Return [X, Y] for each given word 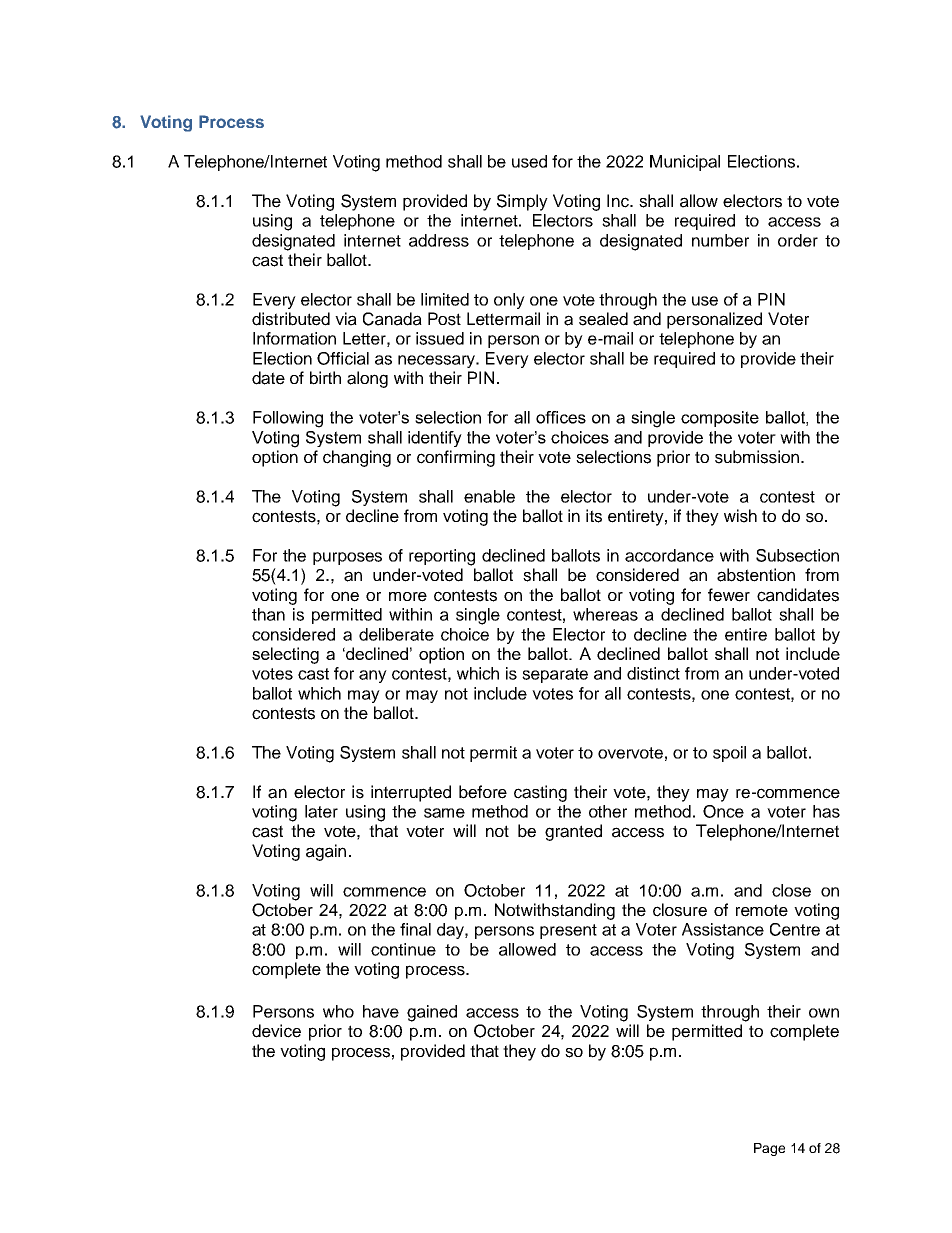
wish [740, 516]
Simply [522, 202]
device [276, 1031]
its [594, 516]
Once [723, 811]
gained [432, 1013]
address [439, 240]
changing [357, 458]
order [798, 240]
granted [573, 832]
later [321, 811]
